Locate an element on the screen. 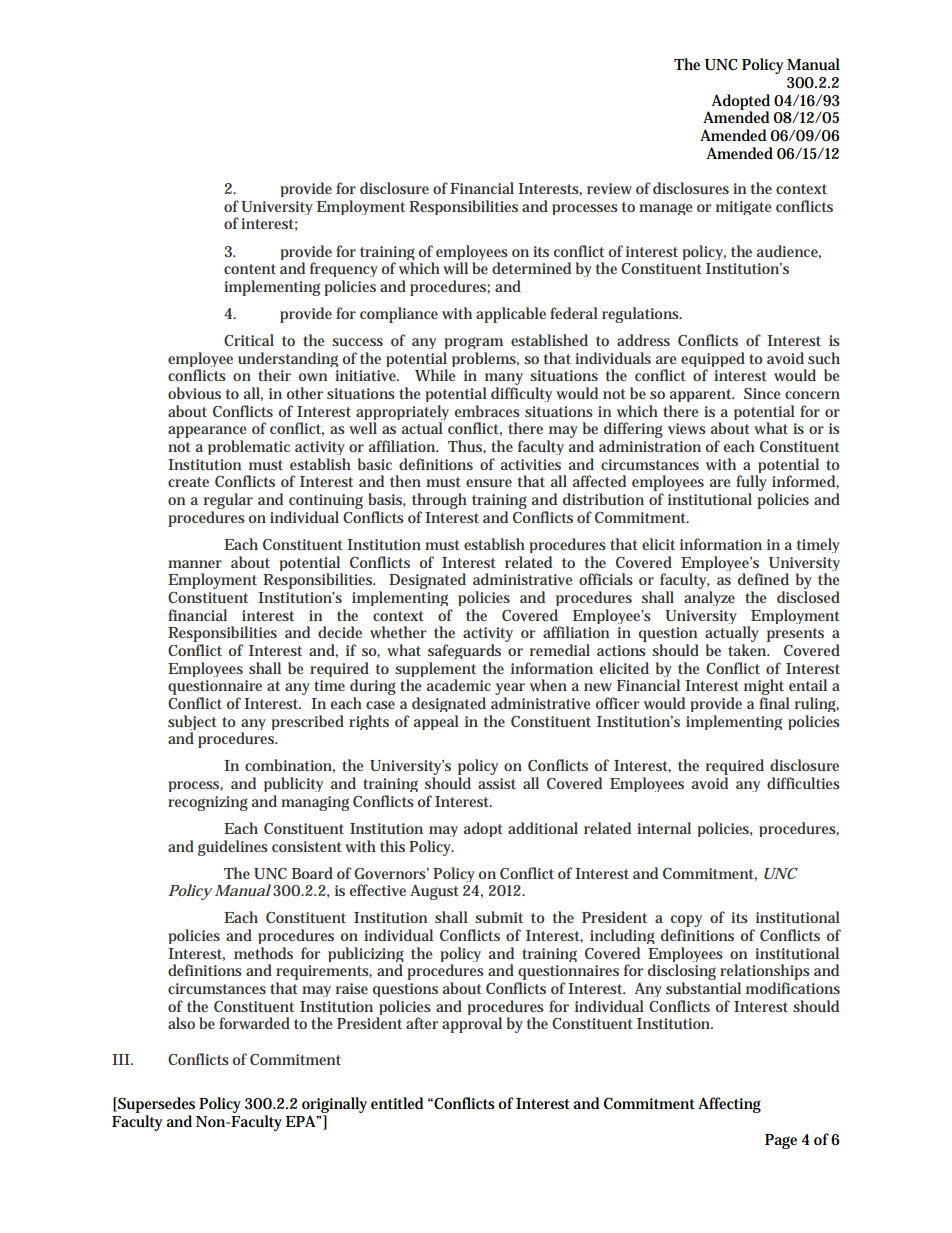 Image resolution: width=952 pixels, height=1233 pixels. content is located at coordinates (250, 269).
